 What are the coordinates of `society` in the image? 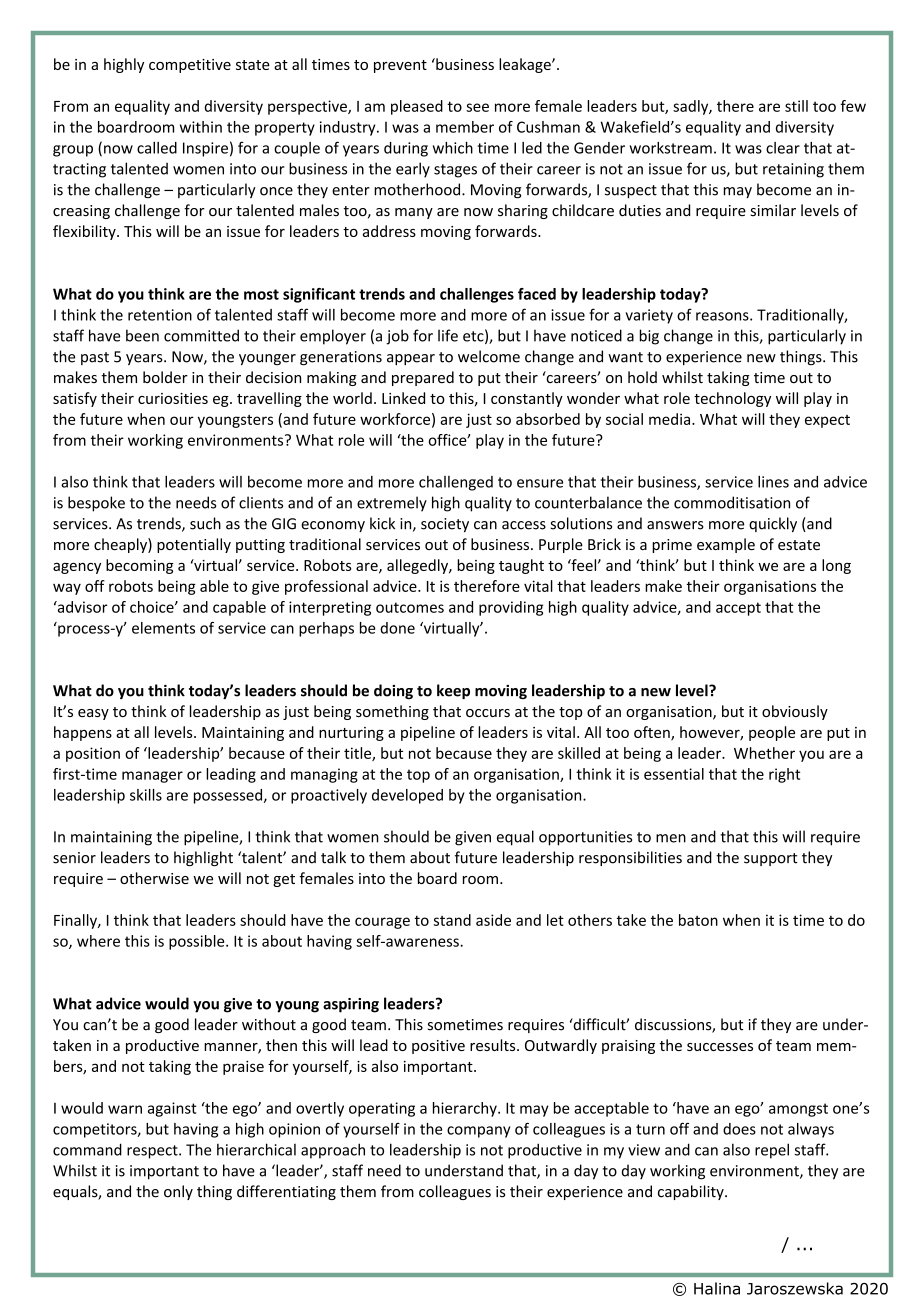 It's located at (445, 525).
